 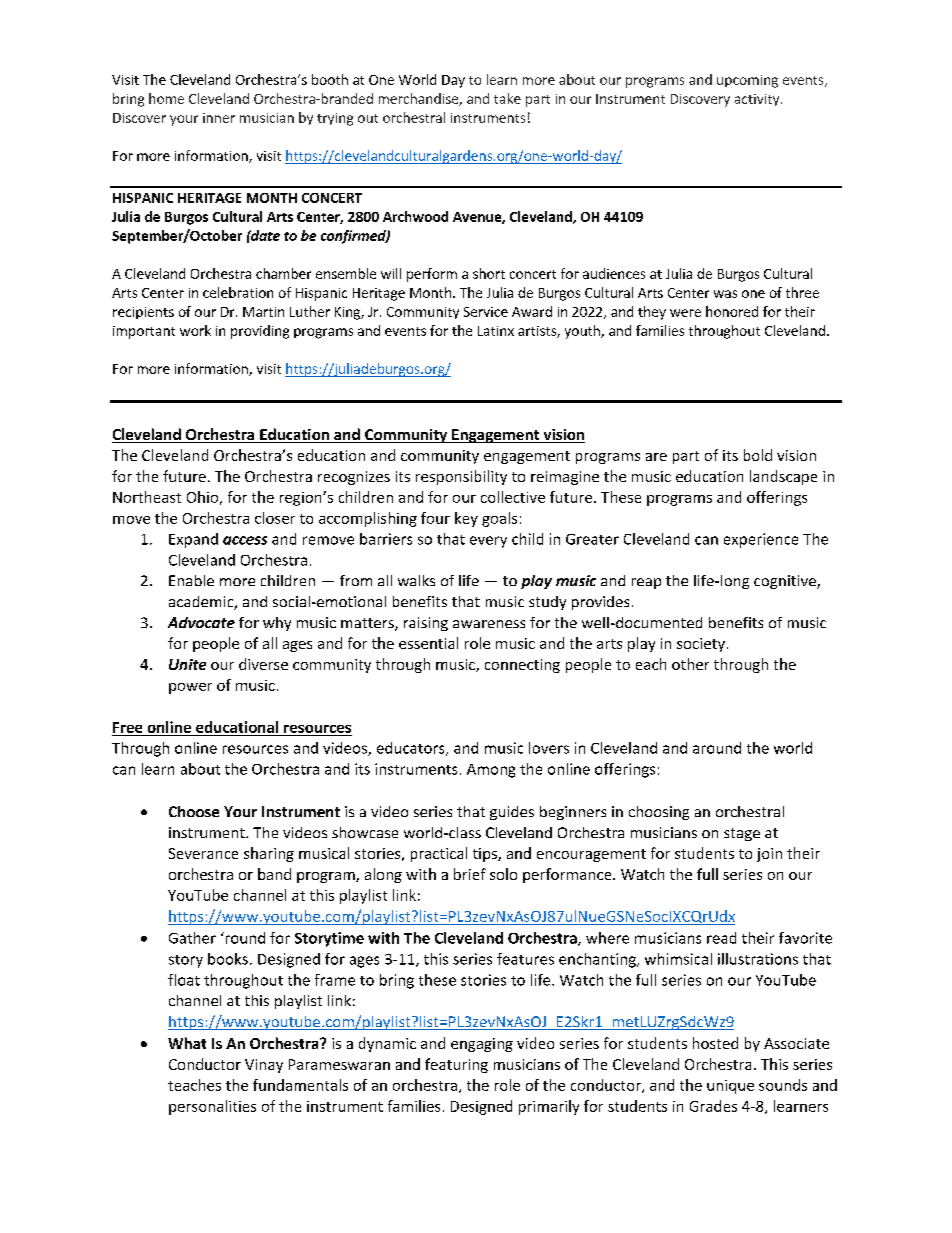 What do you see at coordinates (786, 582) in the screenshot?
I see `cognitive` at bounding box center [786, 582].
